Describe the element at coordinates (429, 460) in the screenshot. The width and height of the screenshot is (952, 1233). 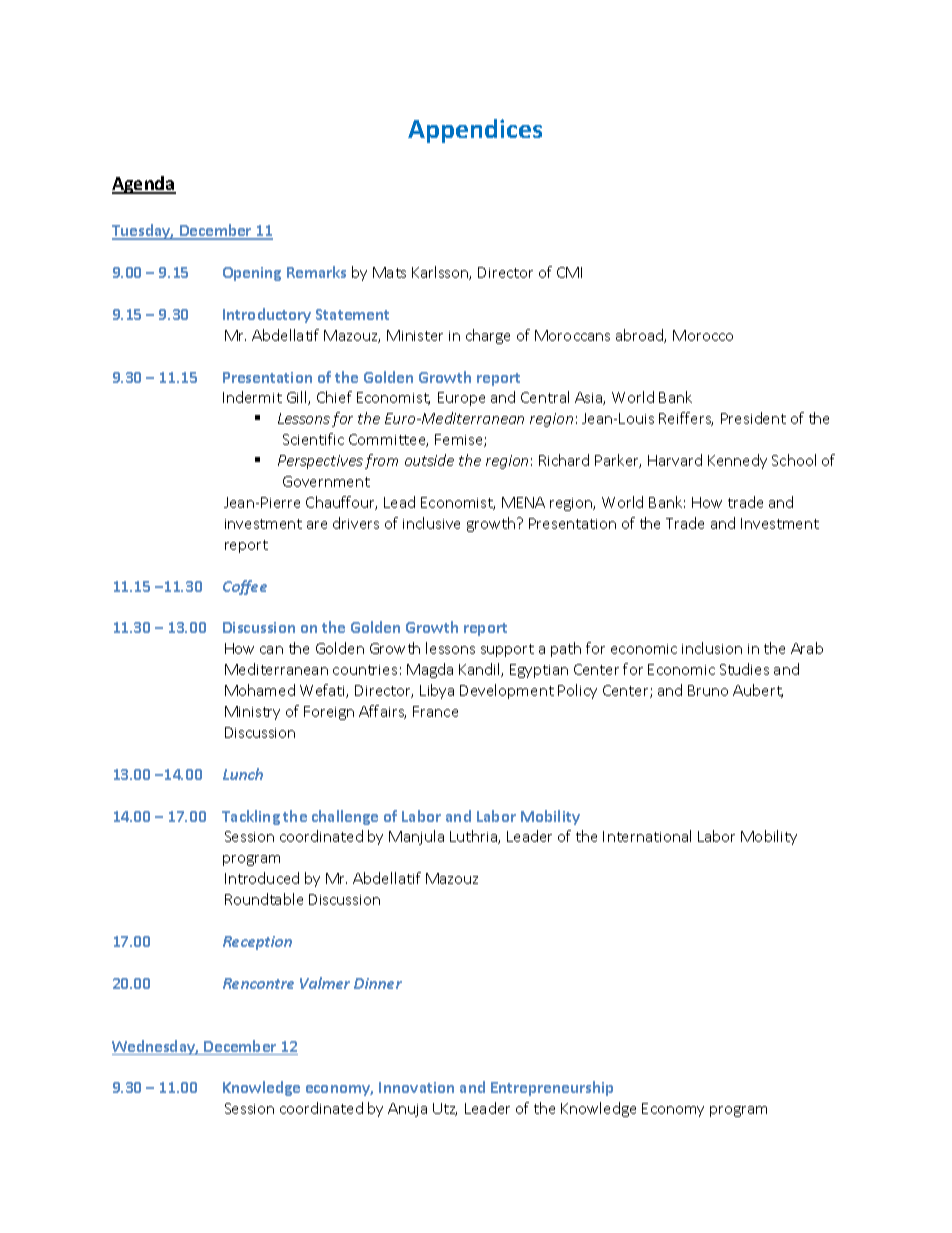
I see `outside` at that location.
